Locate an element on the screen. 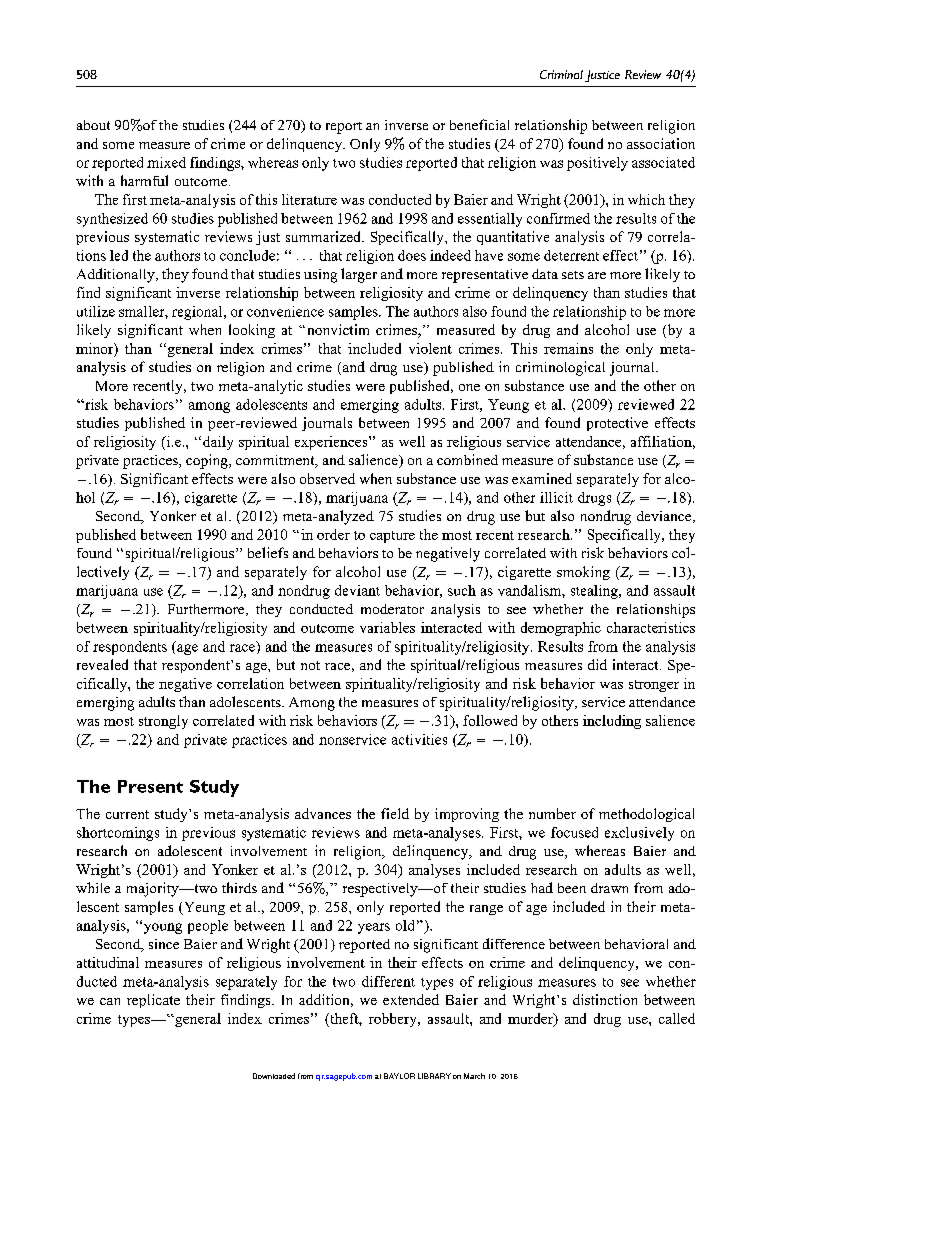 The height and width of the screenshot is (1233, 952). experiences is located at coordinates (332, 443).
